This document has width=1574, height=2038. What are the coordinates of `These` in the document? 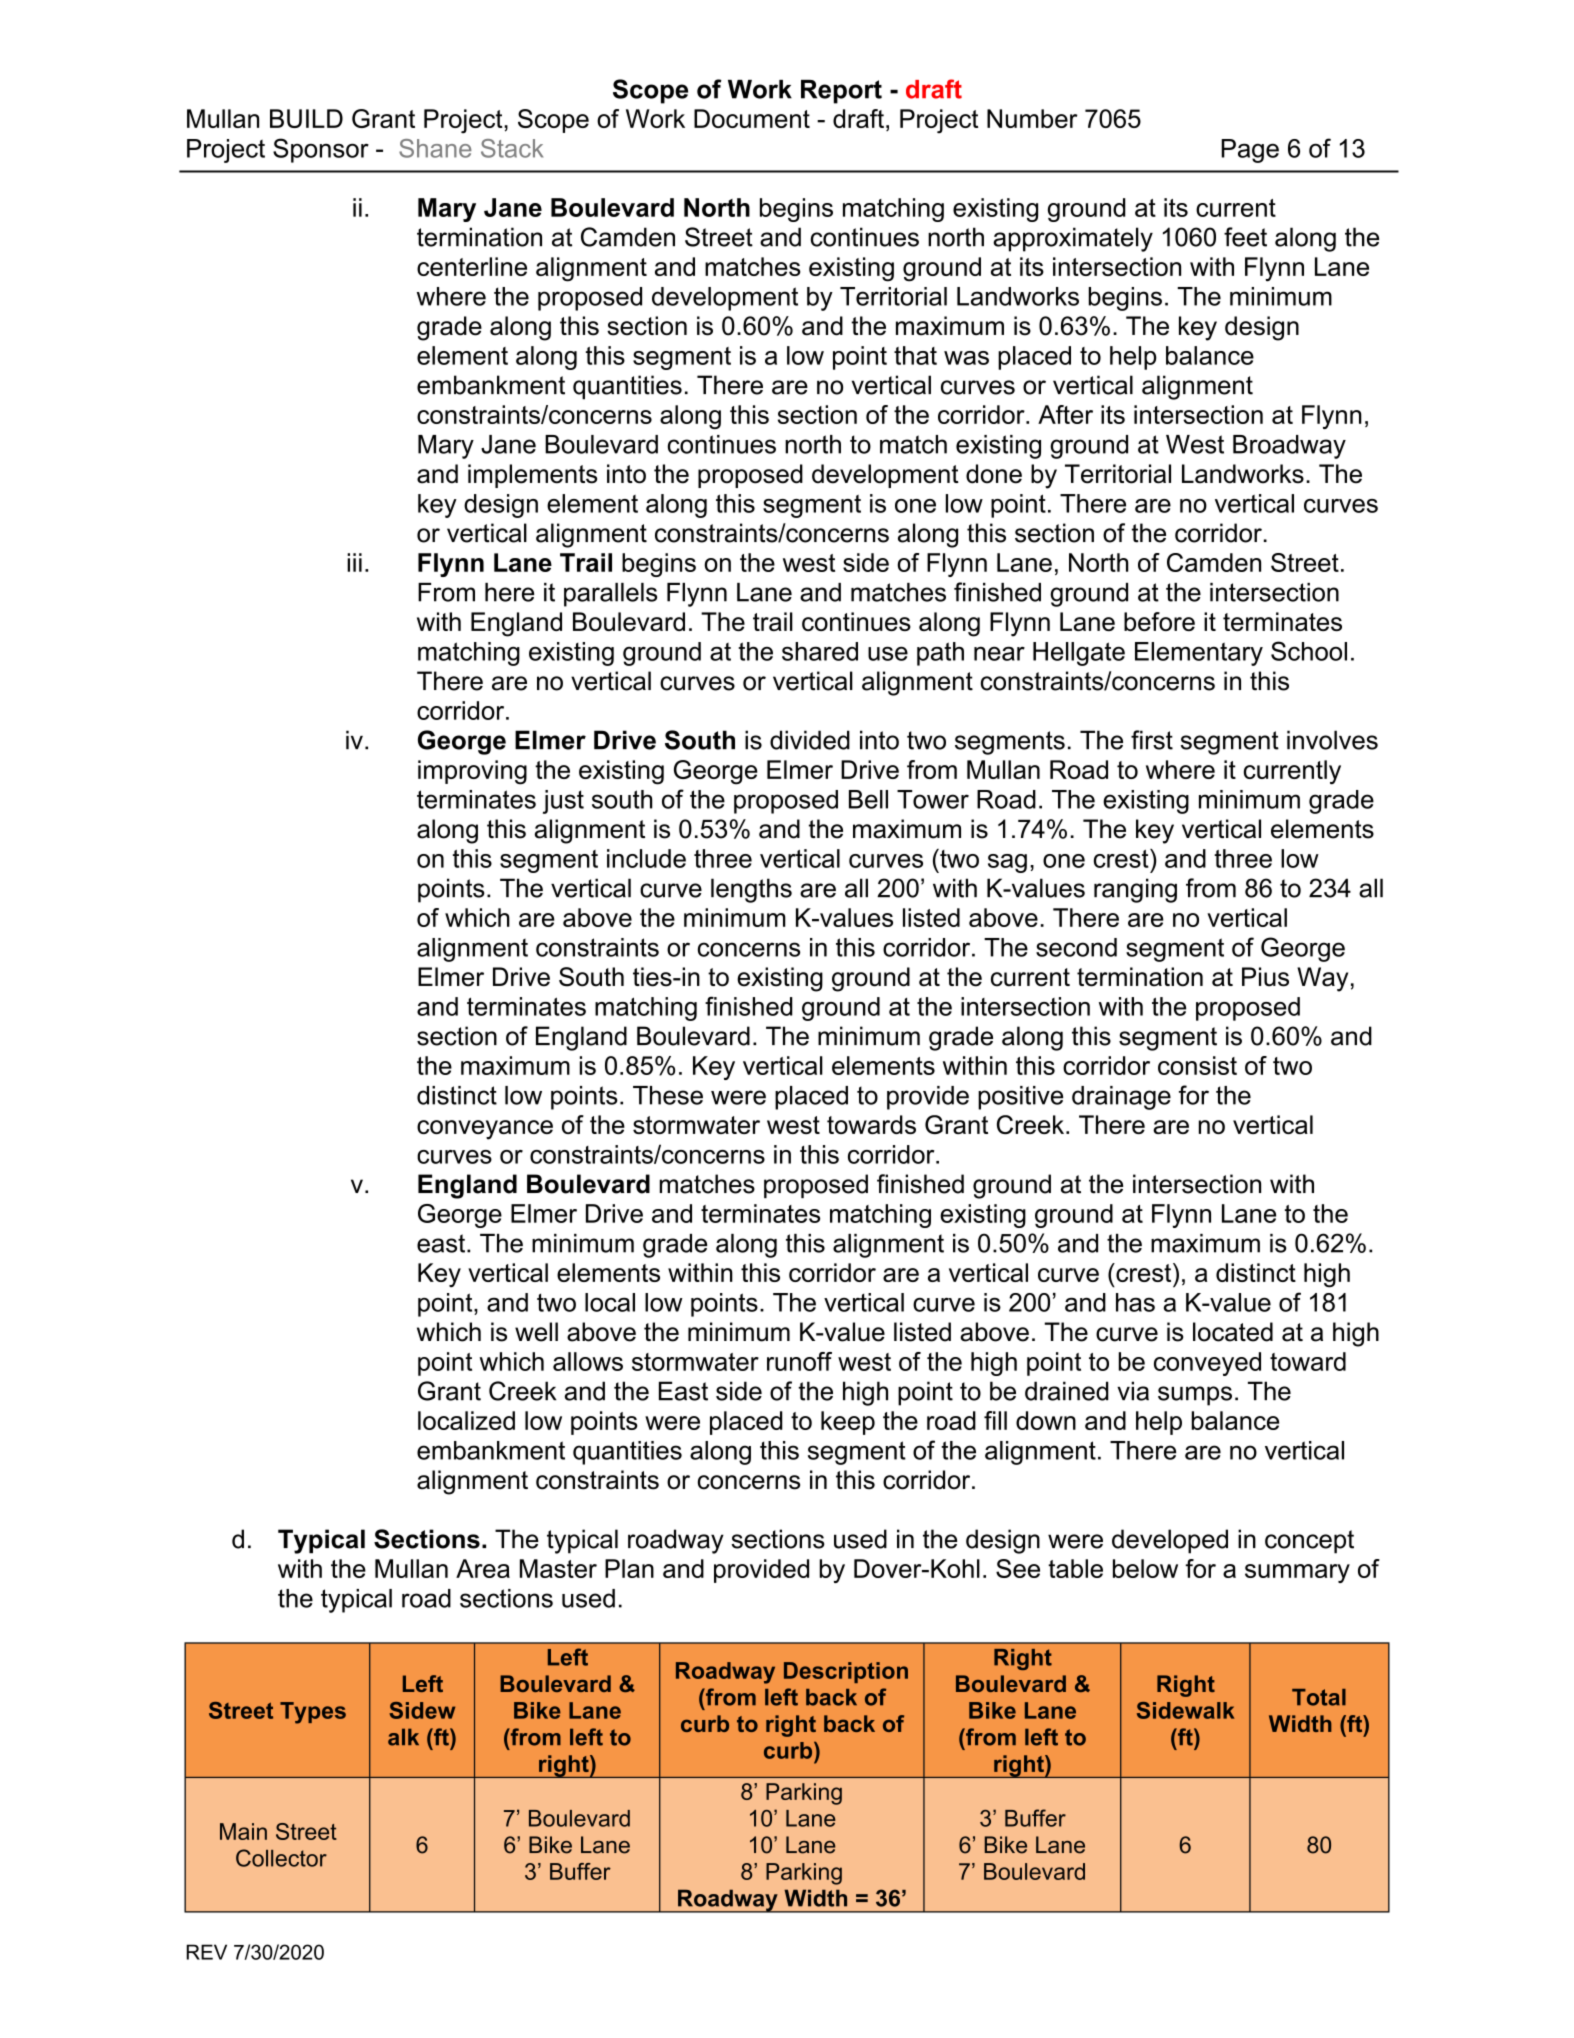 It's located at (668, 1095).
